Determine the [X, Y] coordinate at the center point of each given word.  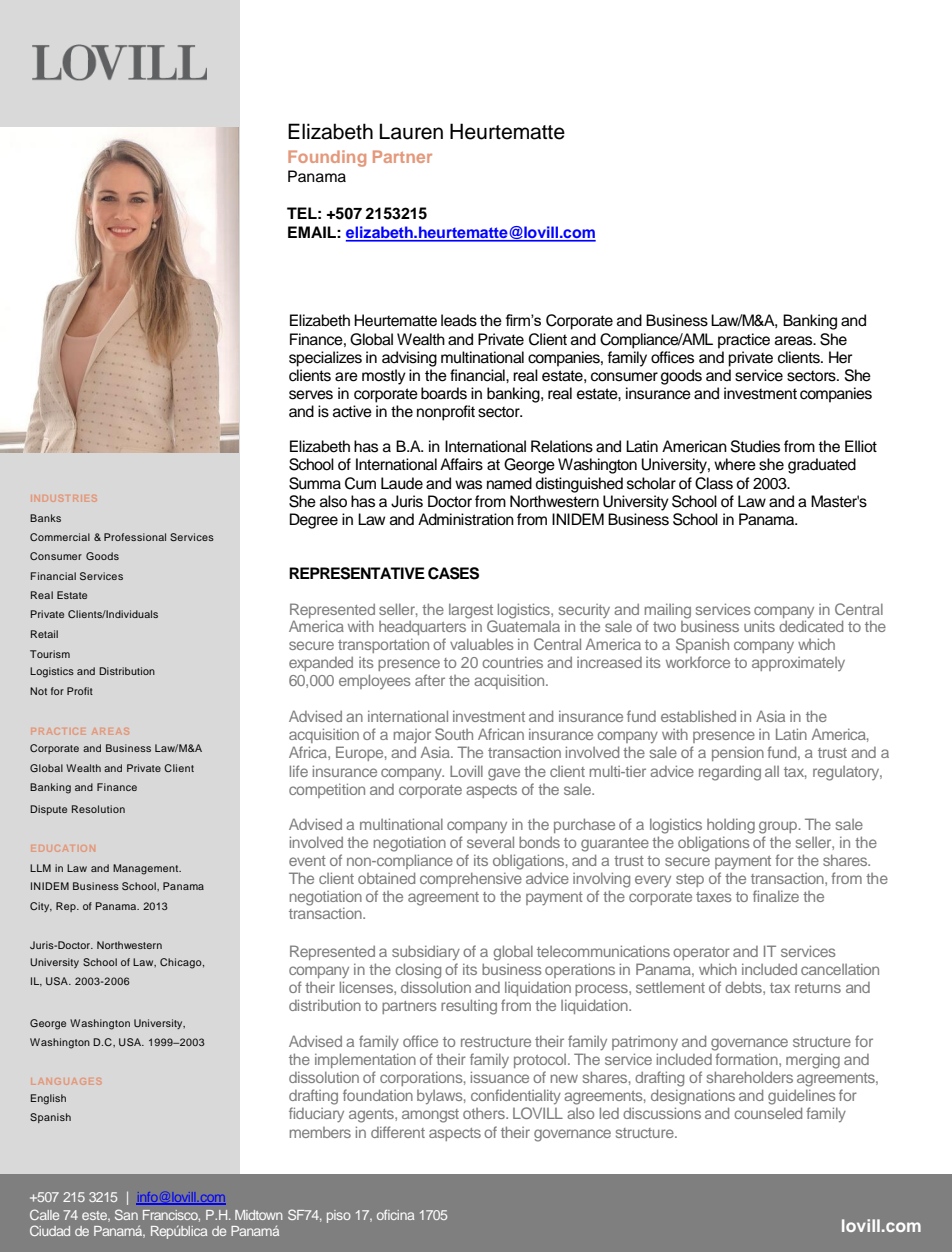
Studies [755, 446]
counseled [768, 1113]
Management [147, 869]
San [126, 1214]
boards [444, 393]
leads [459, 320]
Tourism [50, 654]
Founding [327, 158]
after [430, 680]
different [398, 1132]
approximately [798, 664]
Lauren [411, 131]
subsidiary [426, 952]
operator [701, 953]
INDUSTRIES [65, 499]
